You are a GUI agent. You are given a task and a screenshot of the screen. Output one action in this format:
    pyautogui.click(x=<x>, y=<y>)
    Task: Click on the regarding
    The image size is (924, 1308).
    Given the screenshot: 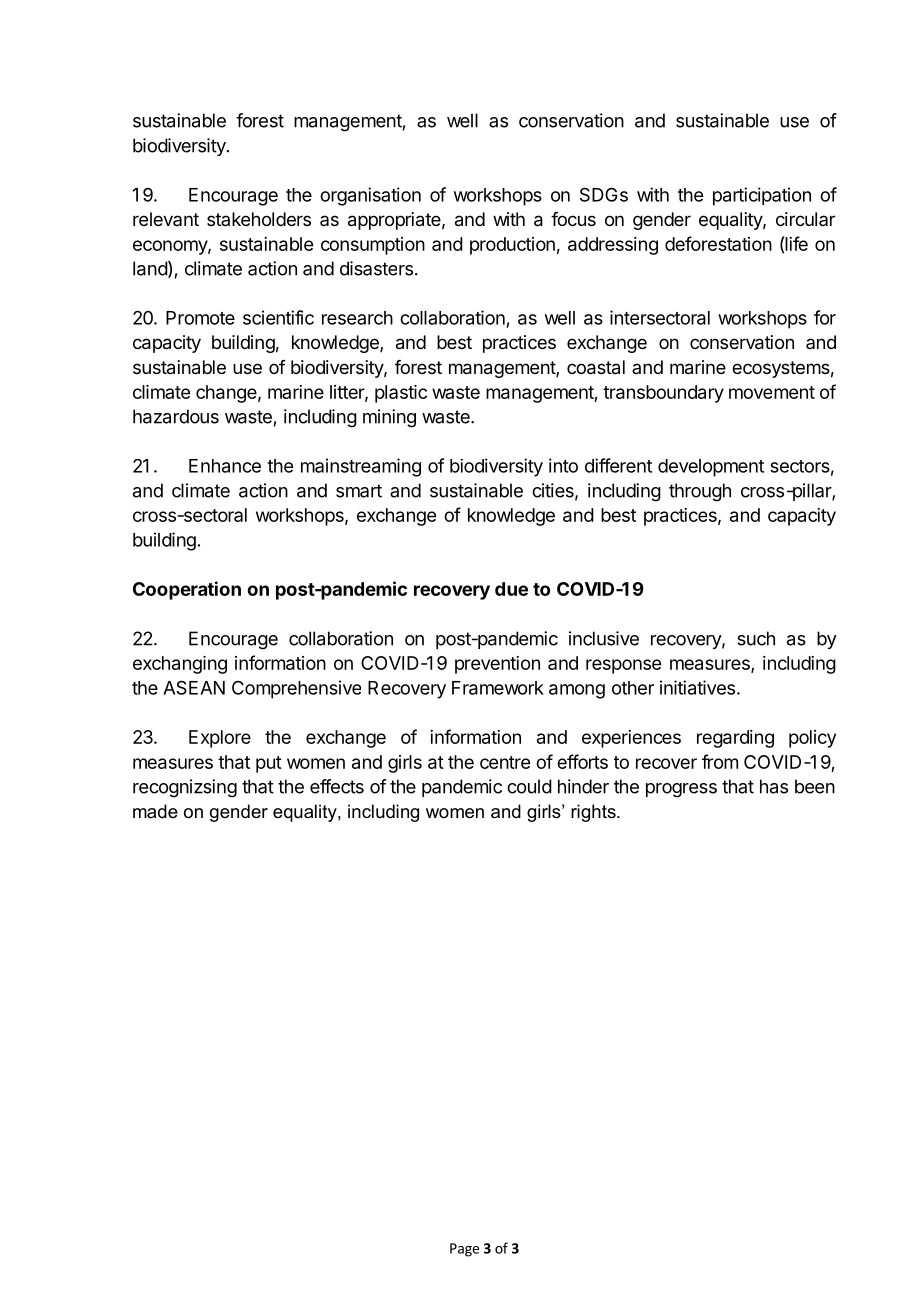 What is the action you would take?
    pyautogui.click(x=735, y=739)
